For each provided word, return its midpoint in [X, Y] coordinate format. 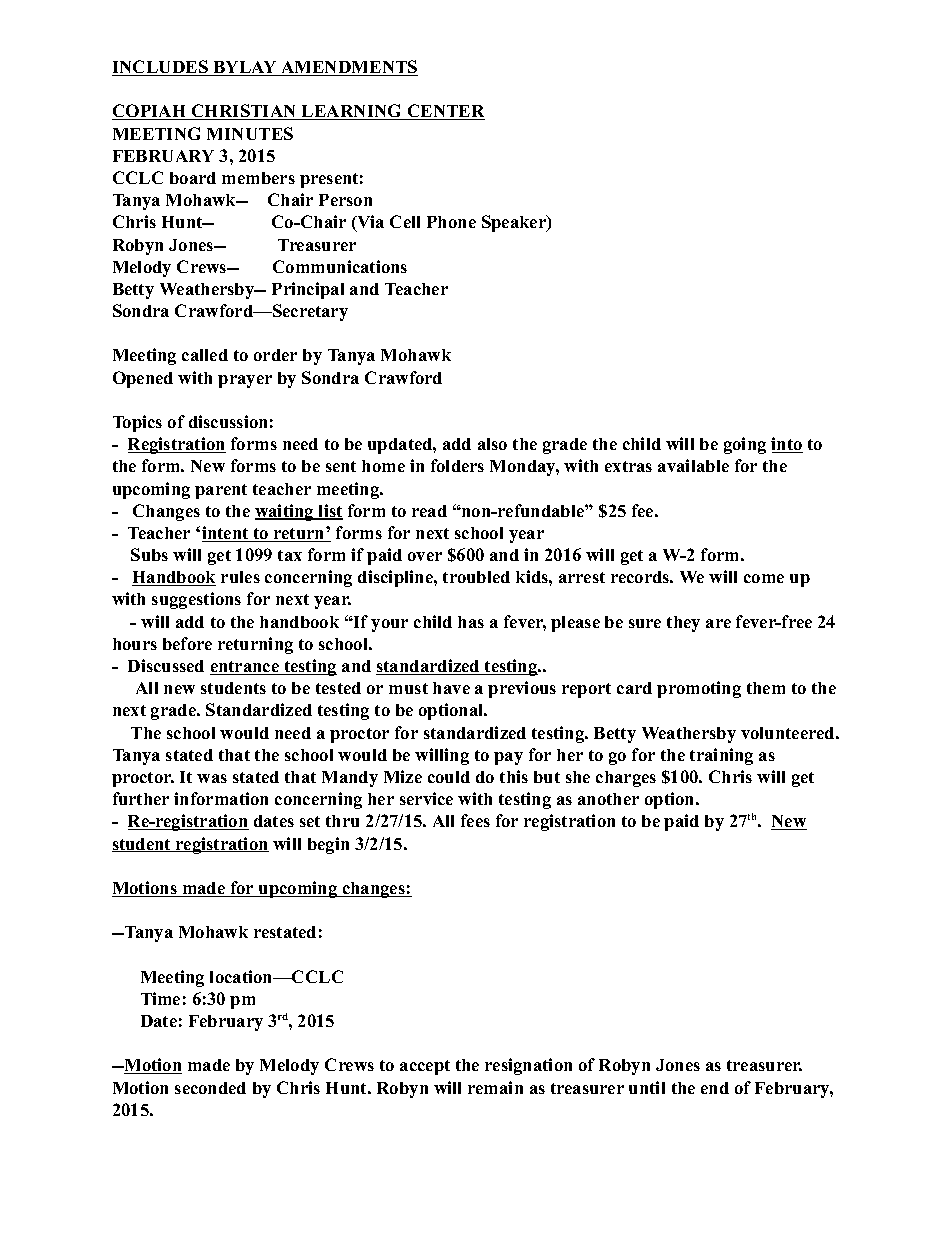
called [205, 355]
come [764, 578]
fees [475, 820]
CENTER [445, 112]
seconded [210, 1088]
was [212, 778]
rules [240, 577]
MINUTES [250, 133]
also [492, 444]
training [721, 756]
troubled [476, 577]
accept [425, 1067]
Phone [451, 222]
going [745, 445]
